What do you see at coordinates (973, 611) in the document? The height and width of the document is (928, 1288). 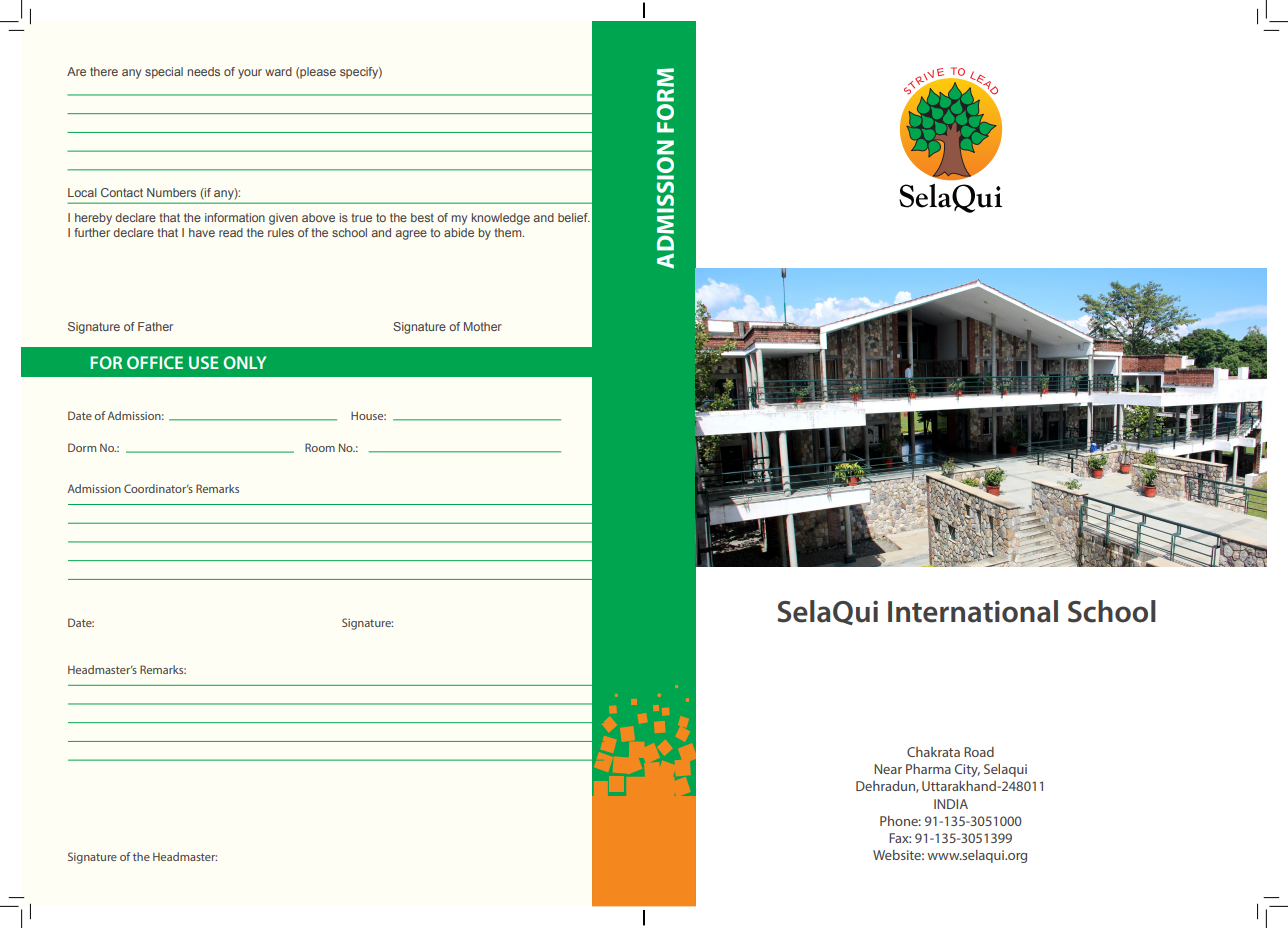 I see `International` at bounding box center [973, 611].
